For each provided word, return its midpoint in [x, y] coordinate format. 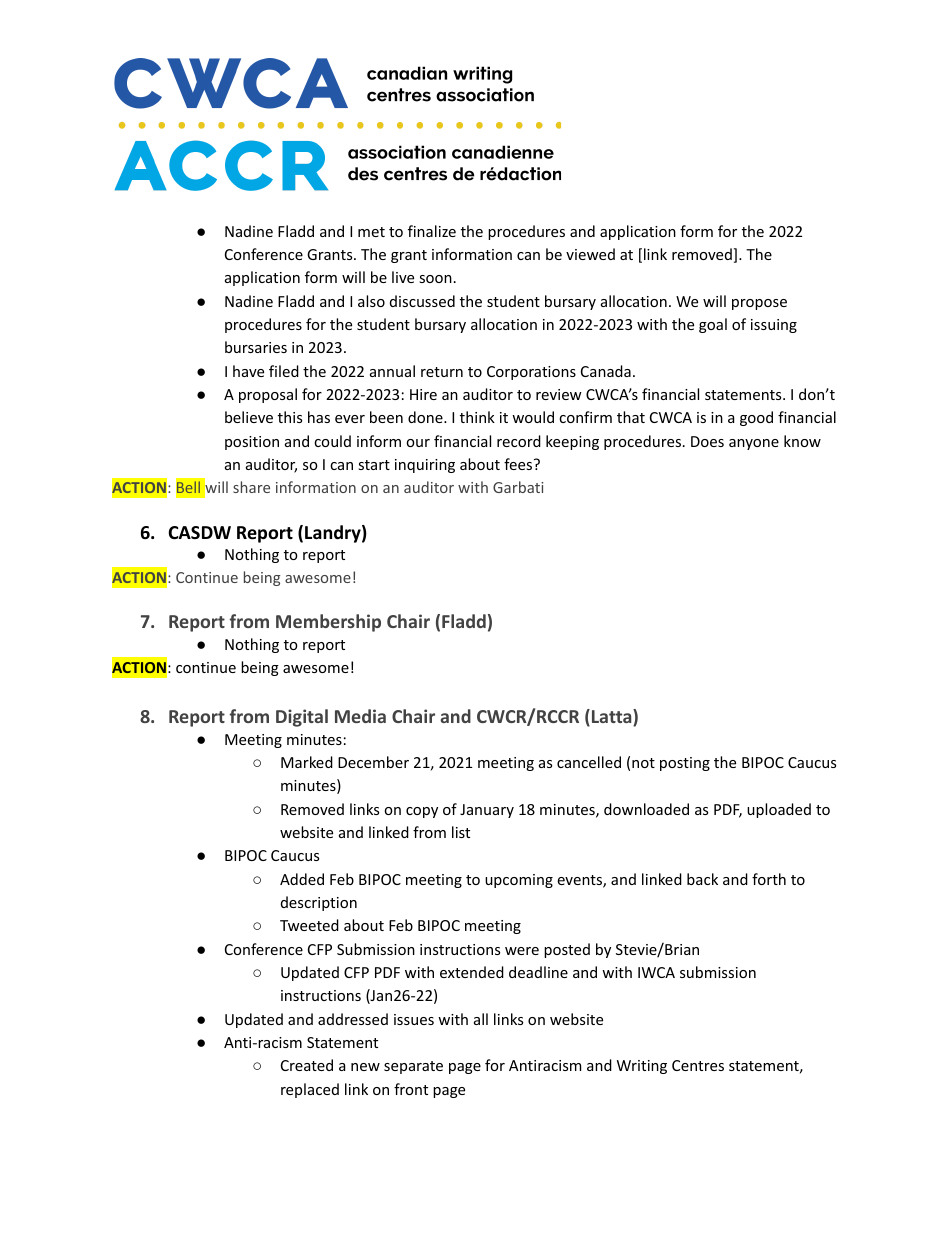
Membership [328, 623]
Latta [613, 717]
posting [685, 764]
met [371, 232]
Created [307, 1065]
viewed [590, 254]
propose [759, 304]
